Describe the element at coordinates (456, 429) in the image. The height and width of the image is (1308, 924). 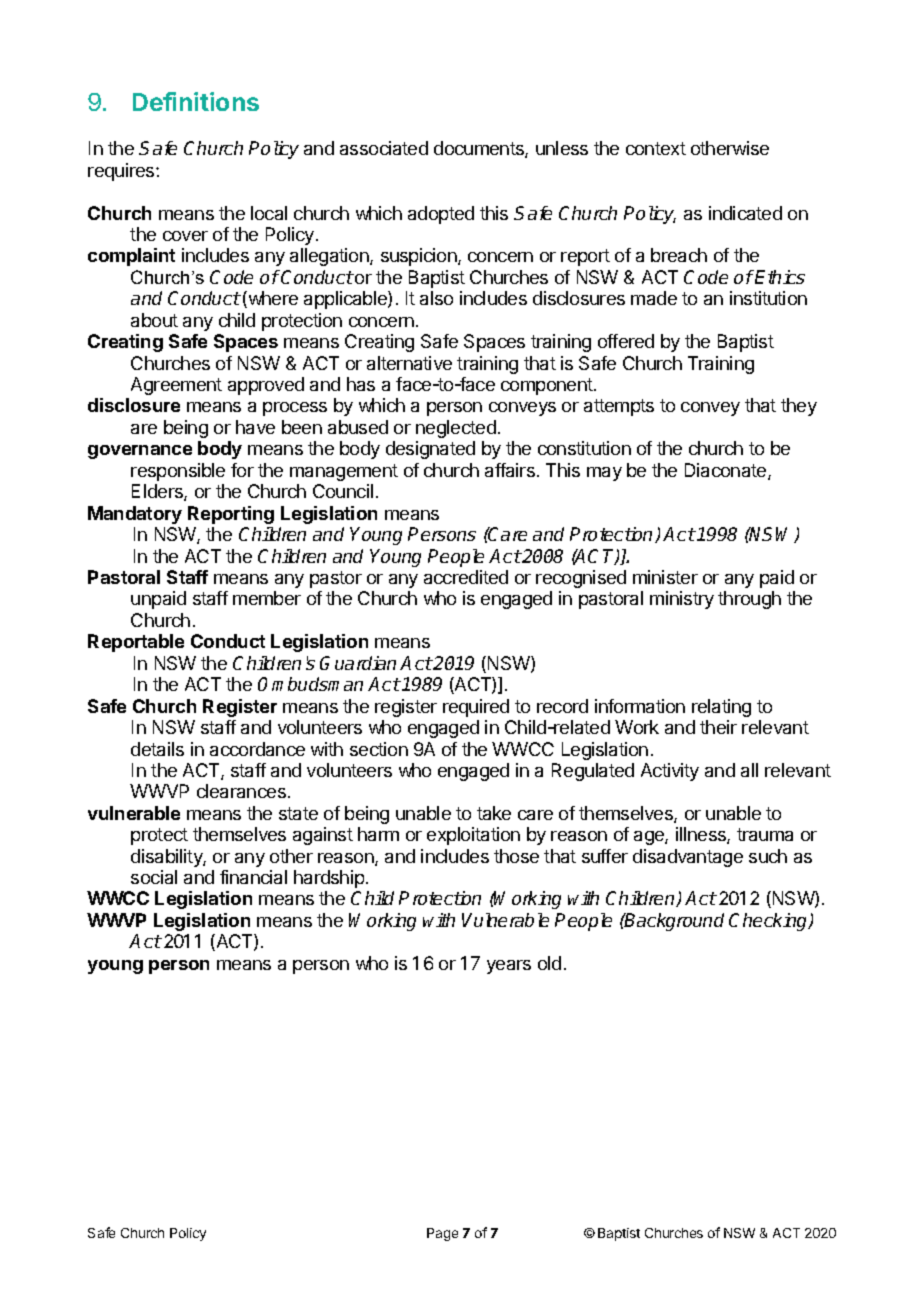
I see `neglected` at that location.
